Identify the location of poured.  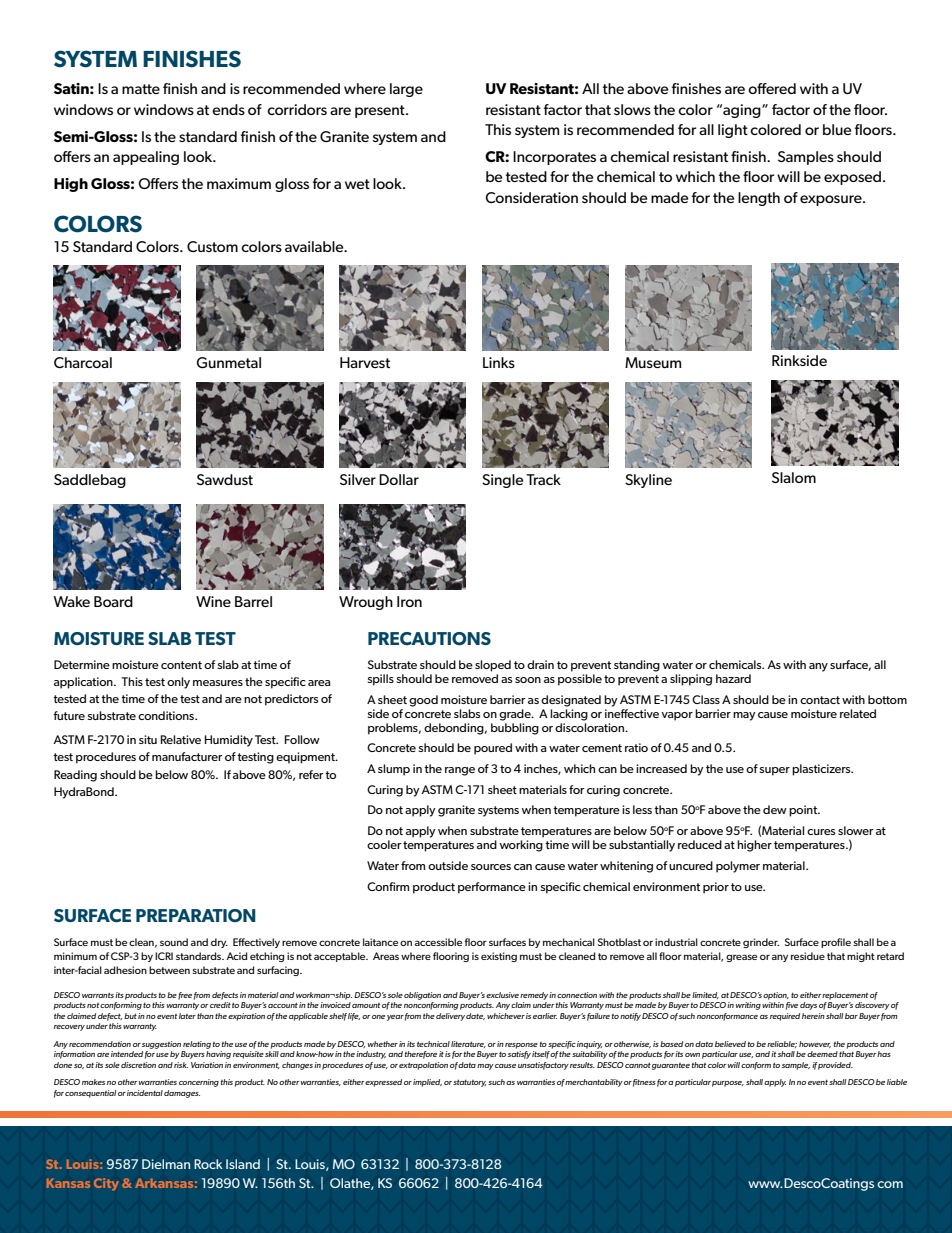
(493, 749).
